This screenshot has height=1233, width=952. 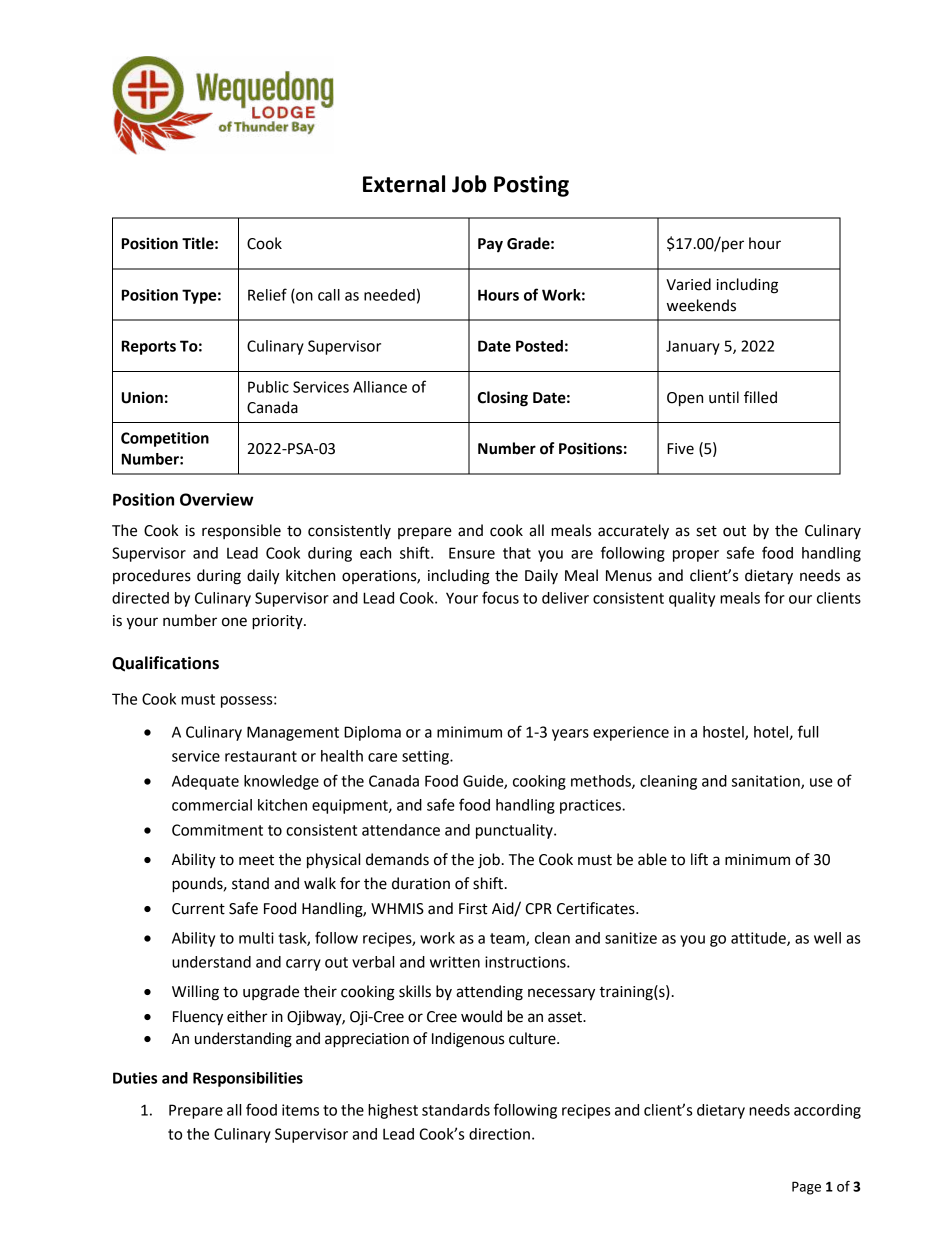 What do you see at coordinates (490, 245) in the screenshot?
I see `Pay` at bounding box center [490, 245].
